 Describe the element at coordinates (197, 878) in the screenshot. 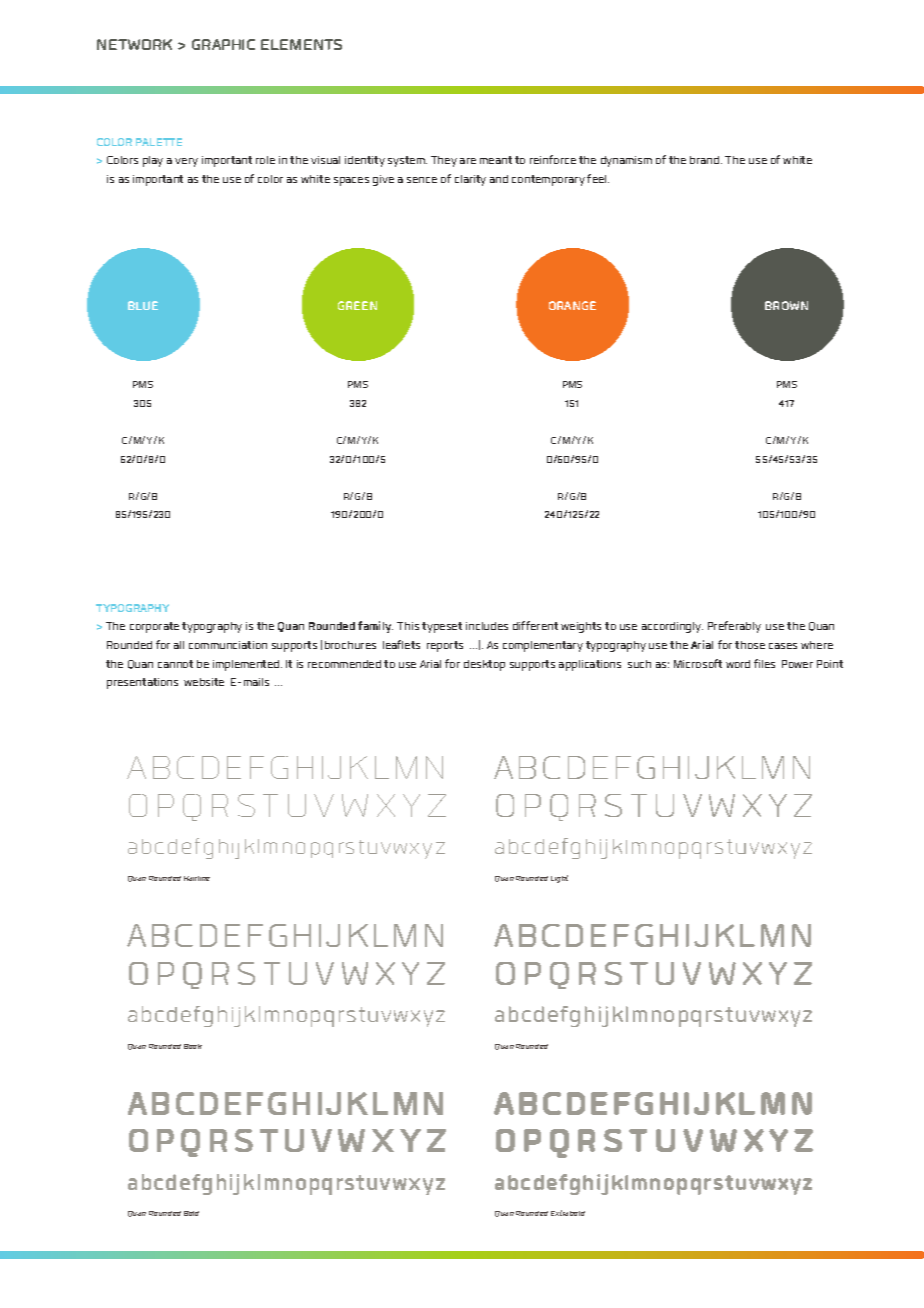

I see `Hairline` at that location.
